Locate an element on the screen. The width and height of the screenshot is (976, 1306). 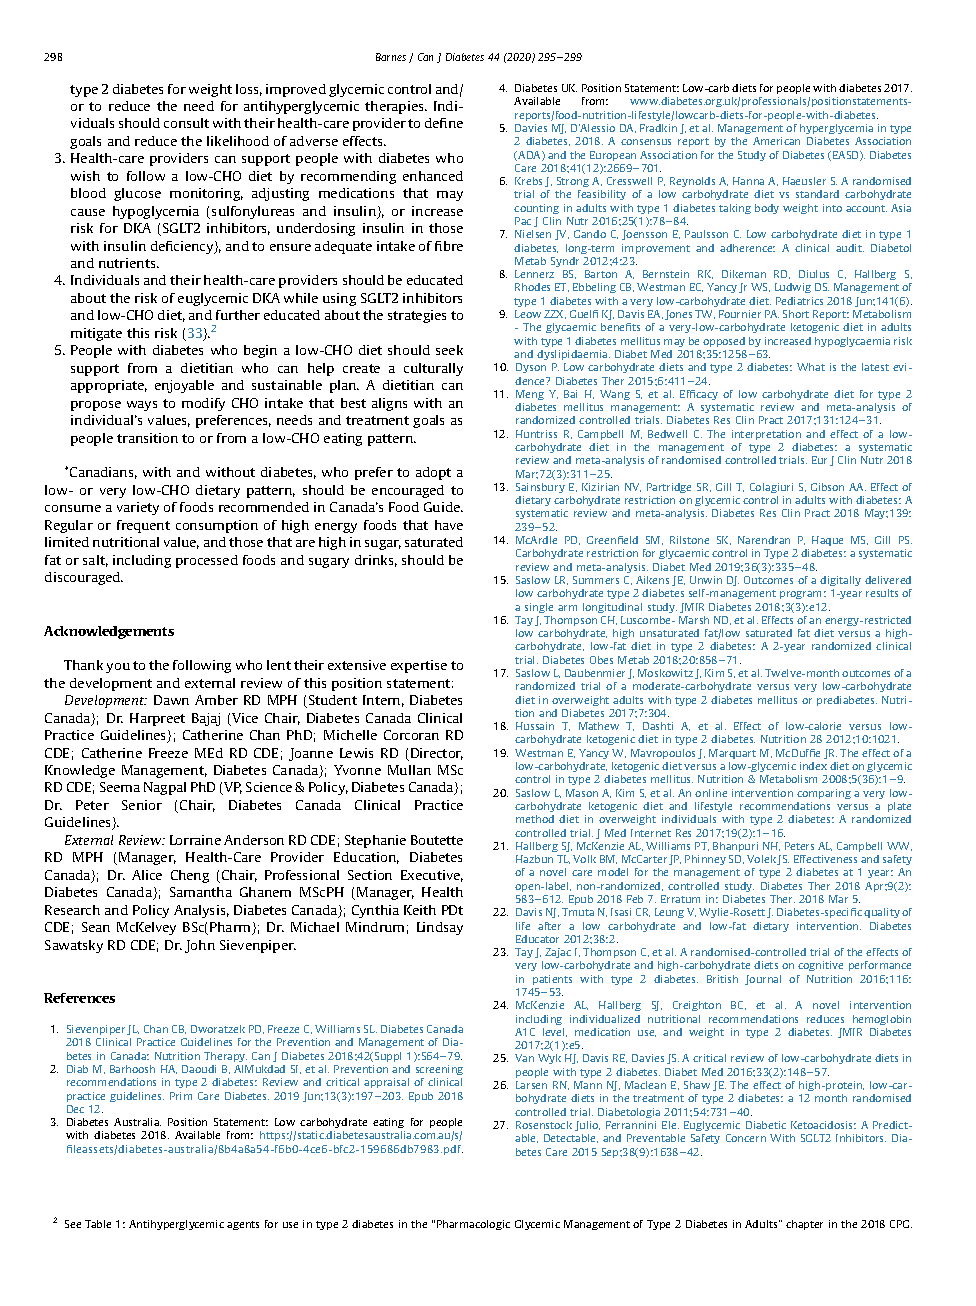
Julio is located at coordinates (587, 1126).
